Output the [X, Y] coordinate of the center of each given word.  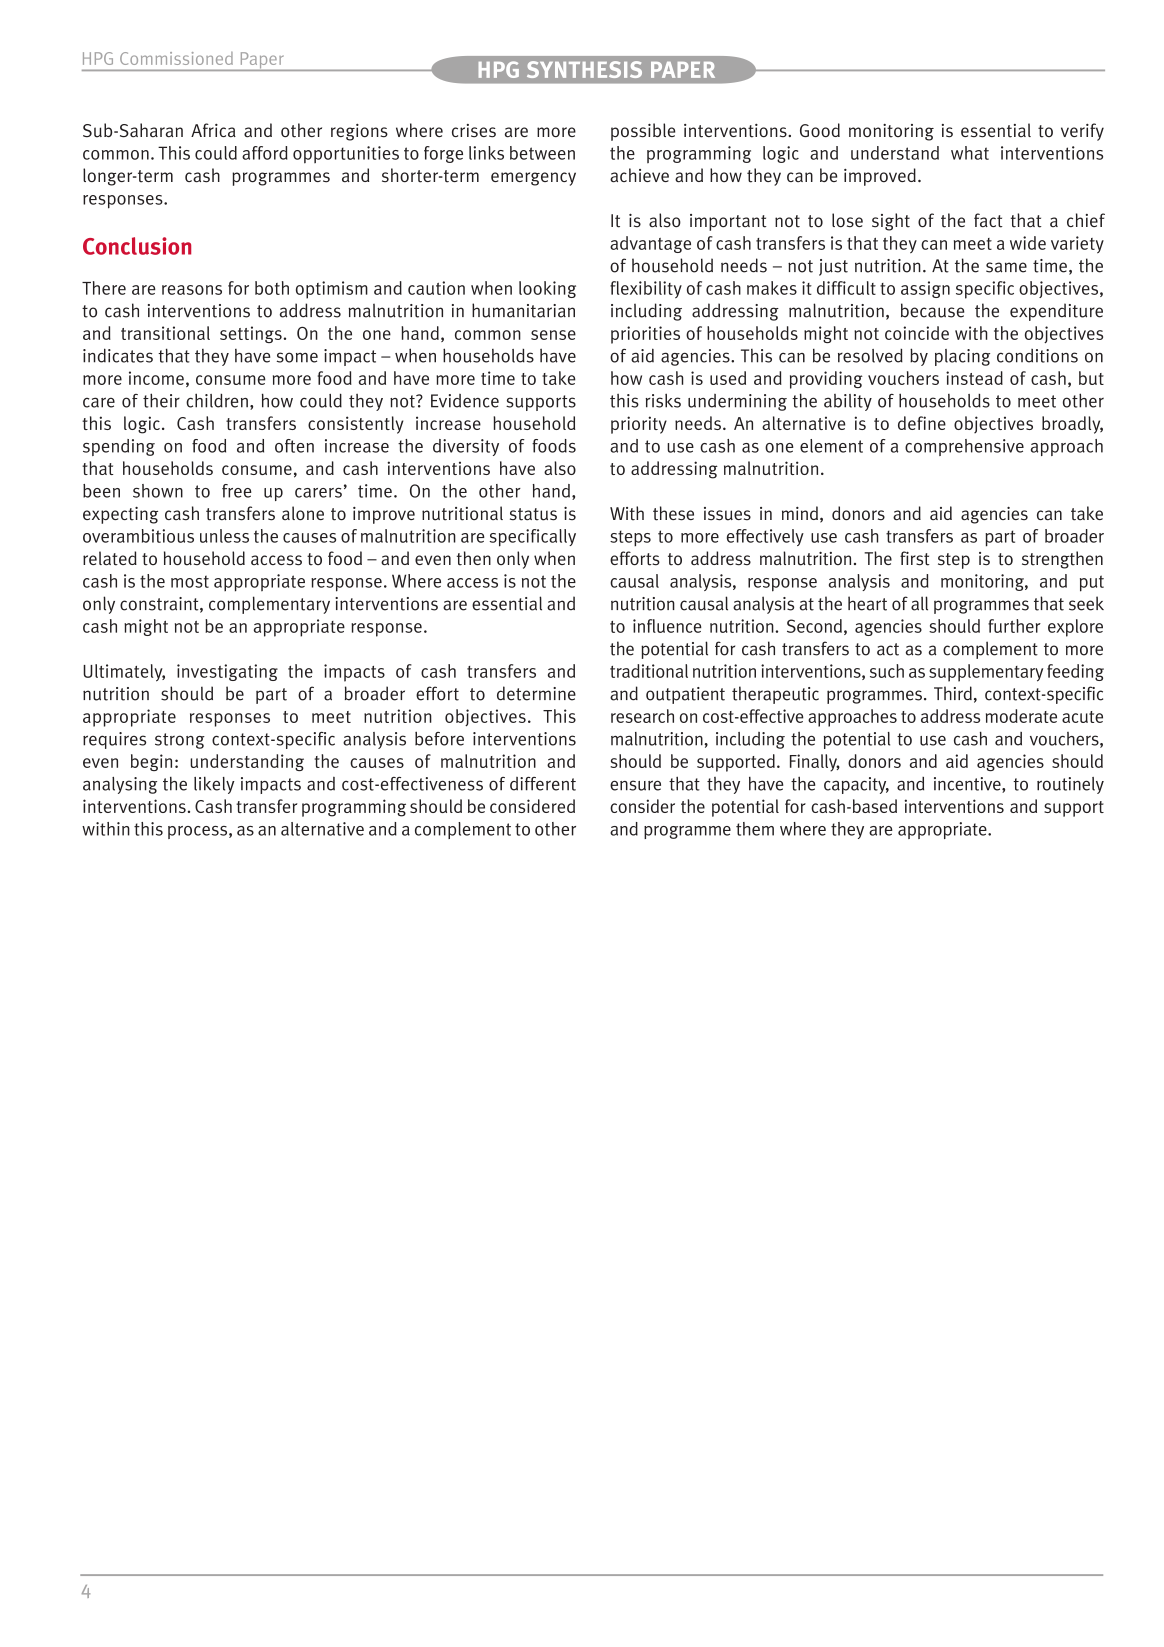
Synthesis [584, 69]
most [190, 581]
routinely [1070, 785]
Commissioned [176, 58]
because [932, 310]
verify [1082, 132]
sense [553, 335]
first [915, 558]
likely [214, 785]
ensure [635, 785]
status [533, 514]
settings [251, 334]
